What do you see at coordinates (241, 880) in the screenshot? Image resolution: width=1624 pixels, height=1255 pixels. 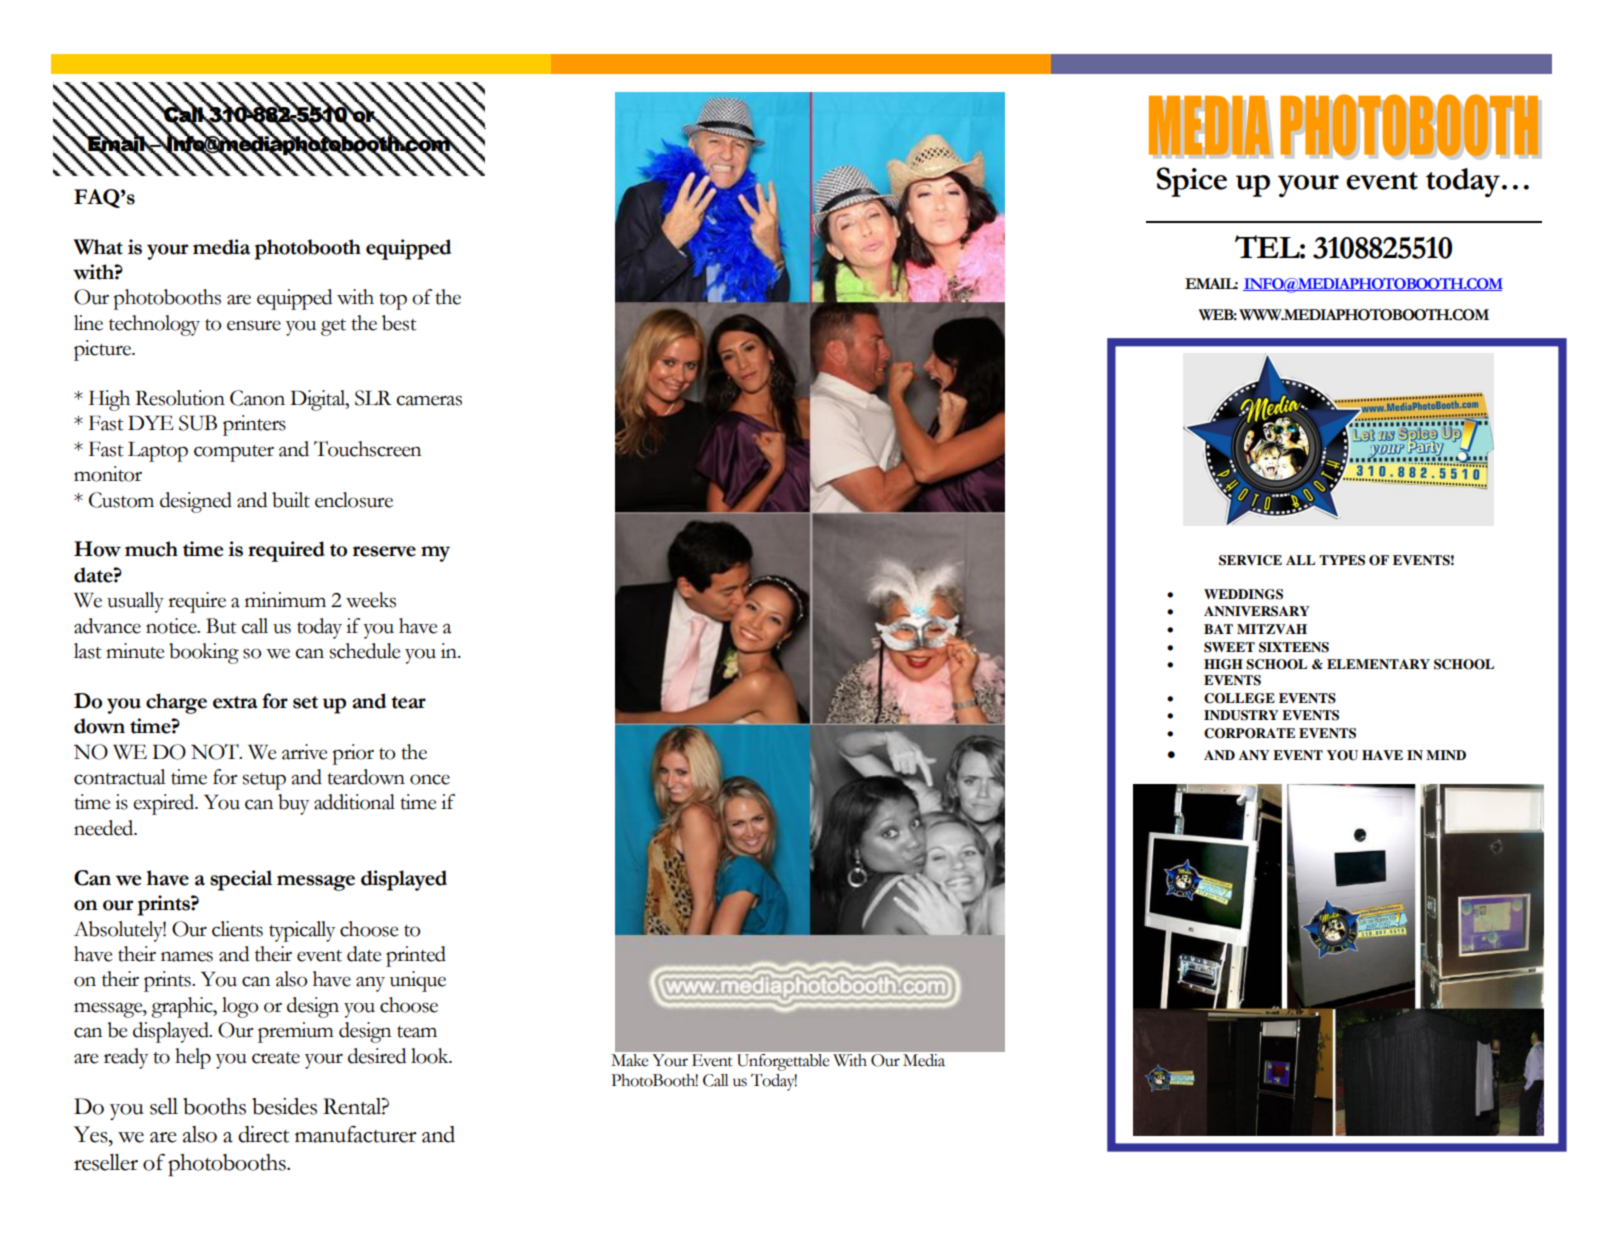 I see `special` at bounding box center [241, 880].
